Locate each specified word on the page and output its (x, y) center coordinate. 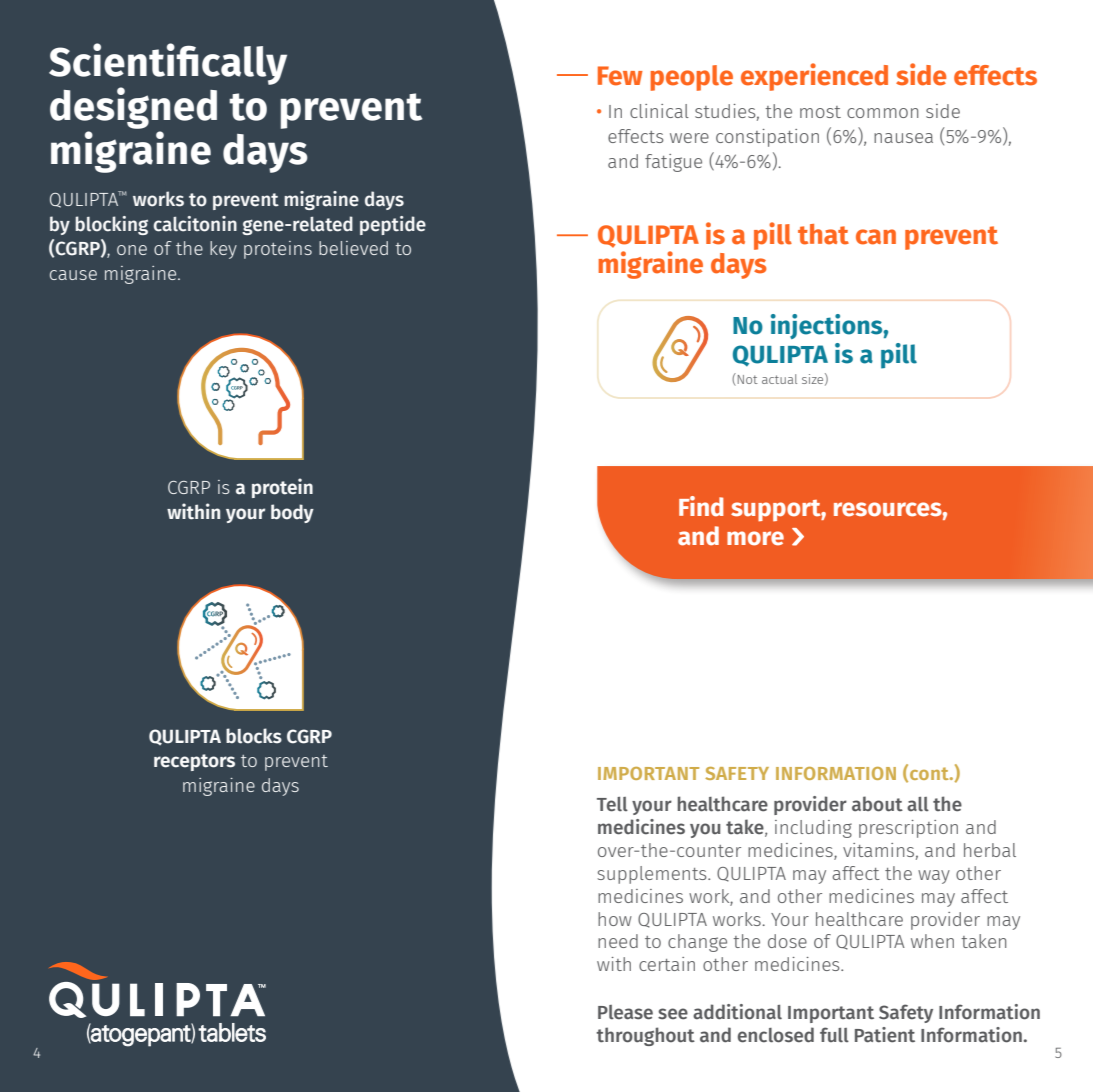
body (292, 513)
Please (625, 1012)
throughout (645, 1036)
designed (133, 108)
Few (620, 76)
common (882, 113)
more (755, 538)
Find (701, 506)
